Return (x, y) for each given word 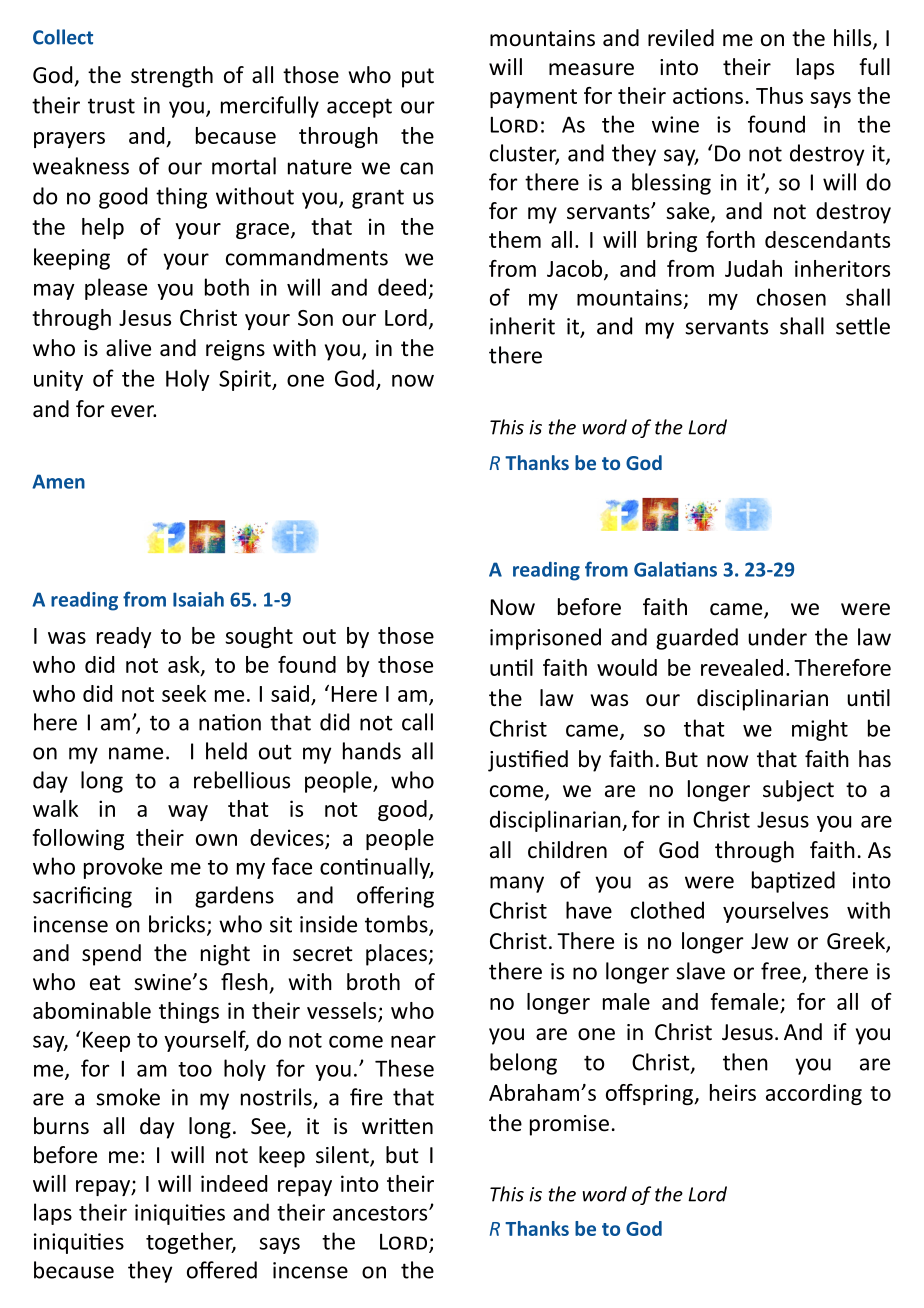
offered (222, 1270)
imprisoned (545, 639)
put (418, 78)
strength (172, 77)
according (814, 1094)
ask (185, 665)
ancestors (381, 1213)
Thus (779, 95)
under (777, 637)
